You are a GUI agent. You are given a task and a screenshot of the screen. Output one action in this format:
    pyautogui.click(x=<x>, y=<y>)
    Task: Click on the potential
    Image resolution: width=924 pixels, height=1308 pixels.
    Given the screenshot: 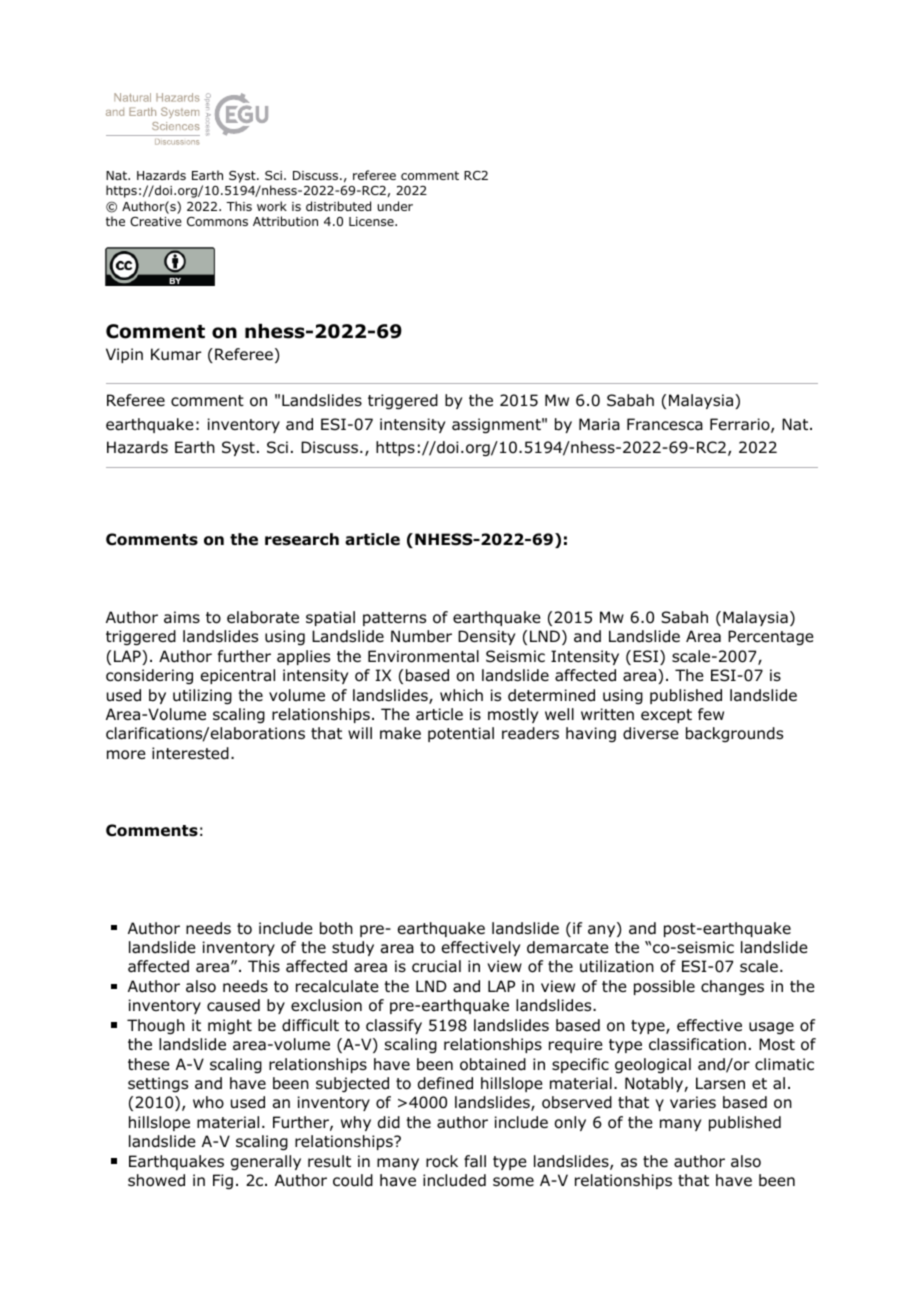 What is the action you would take?
    pyautogui.click(x=461, y=734)
